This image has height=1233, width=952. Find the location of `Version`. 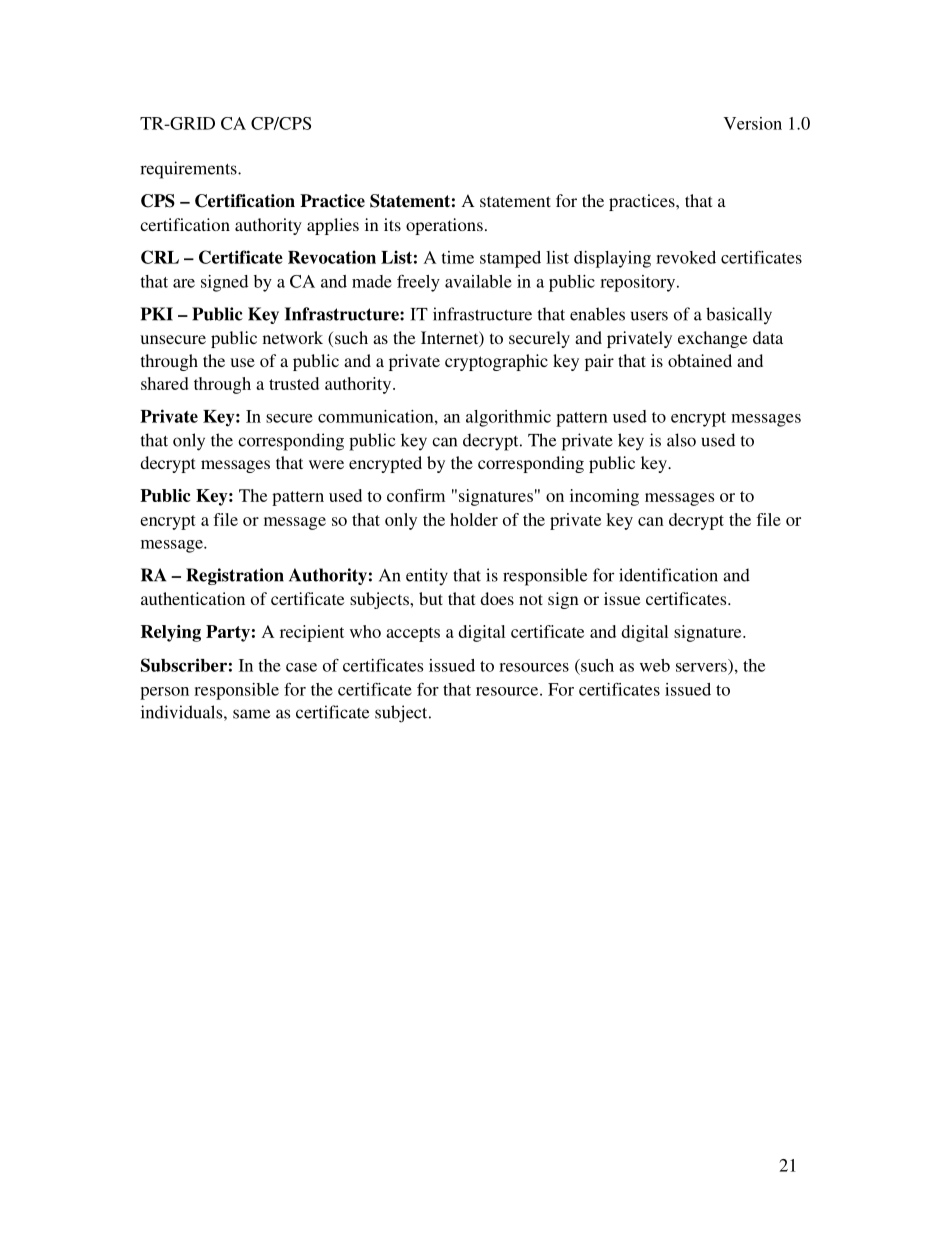

Version is located at coordinates (752, 123).
